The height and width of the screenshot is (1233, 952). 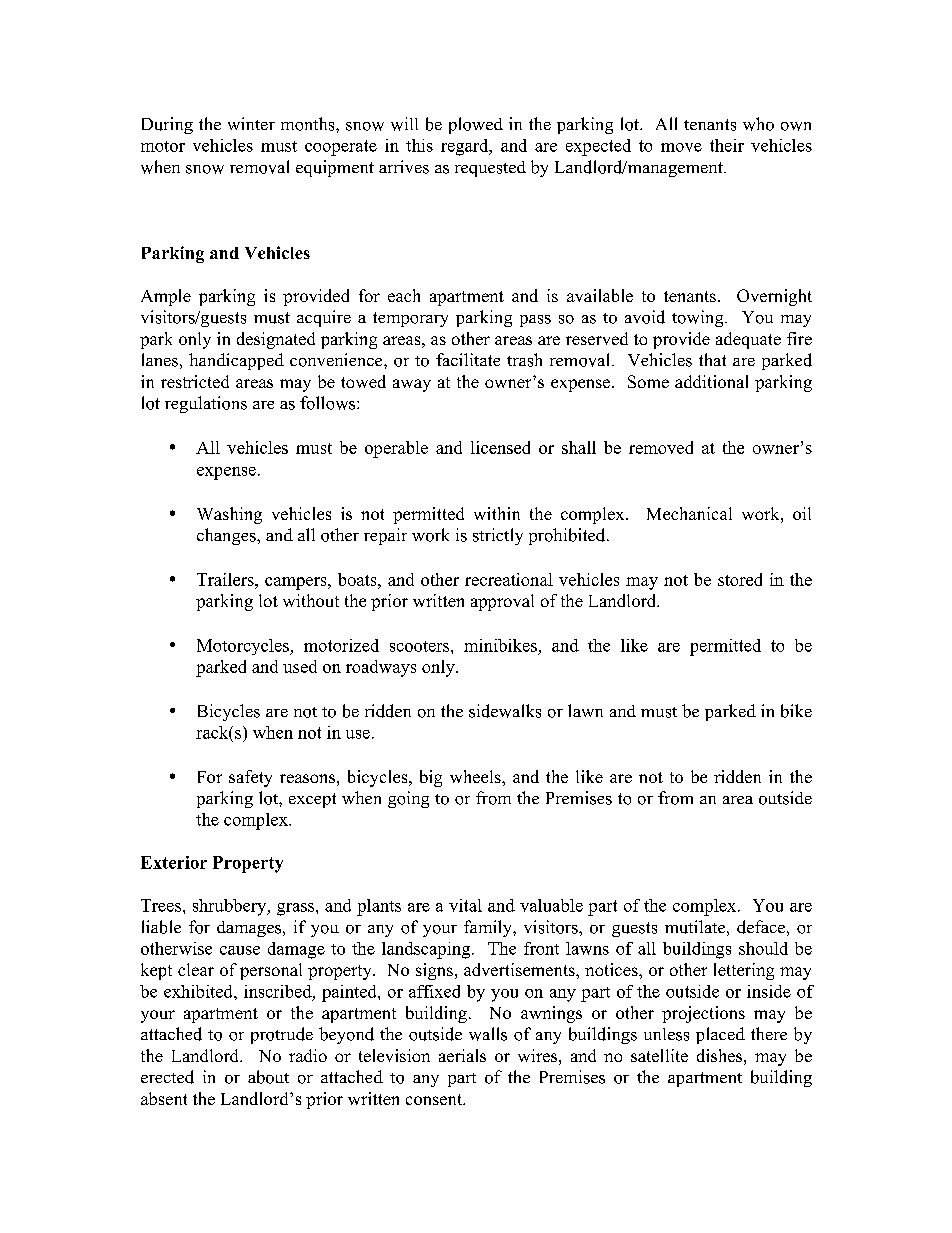 I want to click on safety, so click(x=250, y=778).
